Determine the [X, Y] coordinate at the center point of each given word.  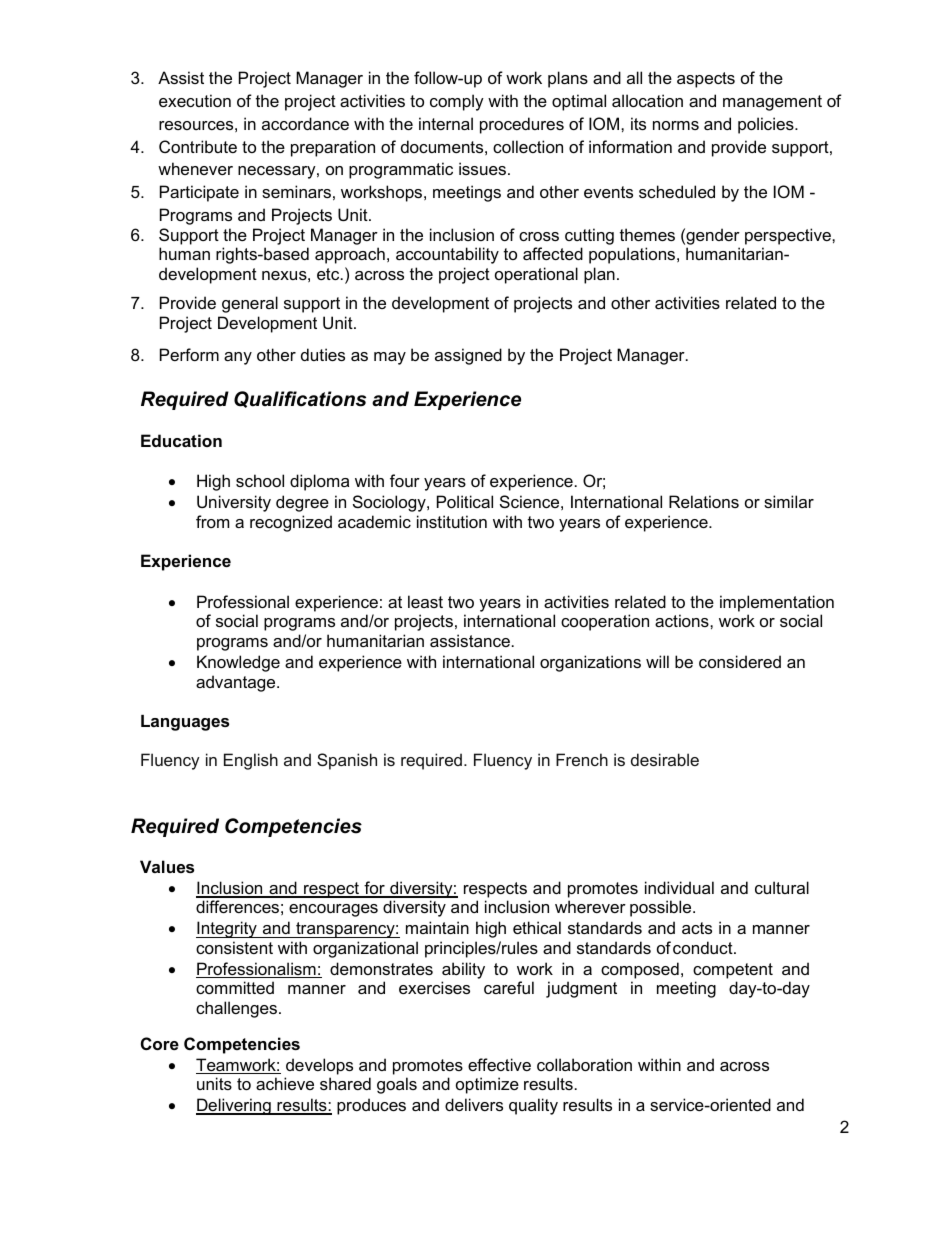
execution [195, 100]
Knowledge [238, 663]
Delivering [234, 1106]
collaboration [584, 1064]
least [425, 601]
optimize [487, 1085]
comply [457, 102]
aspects [706, 80]
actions [683, 620]
